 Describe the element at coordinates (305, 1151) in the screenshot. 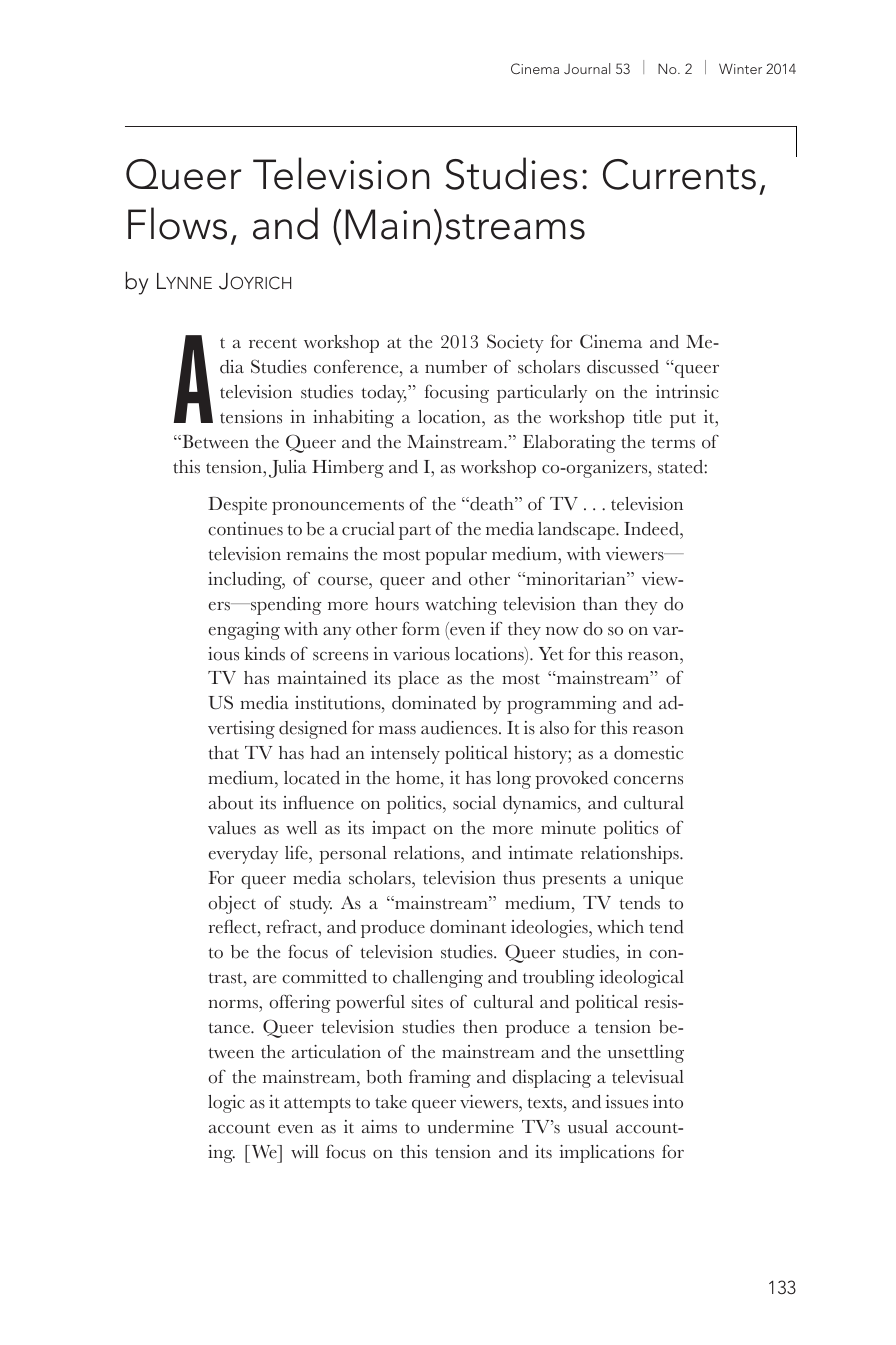

I see `will` at that location.
